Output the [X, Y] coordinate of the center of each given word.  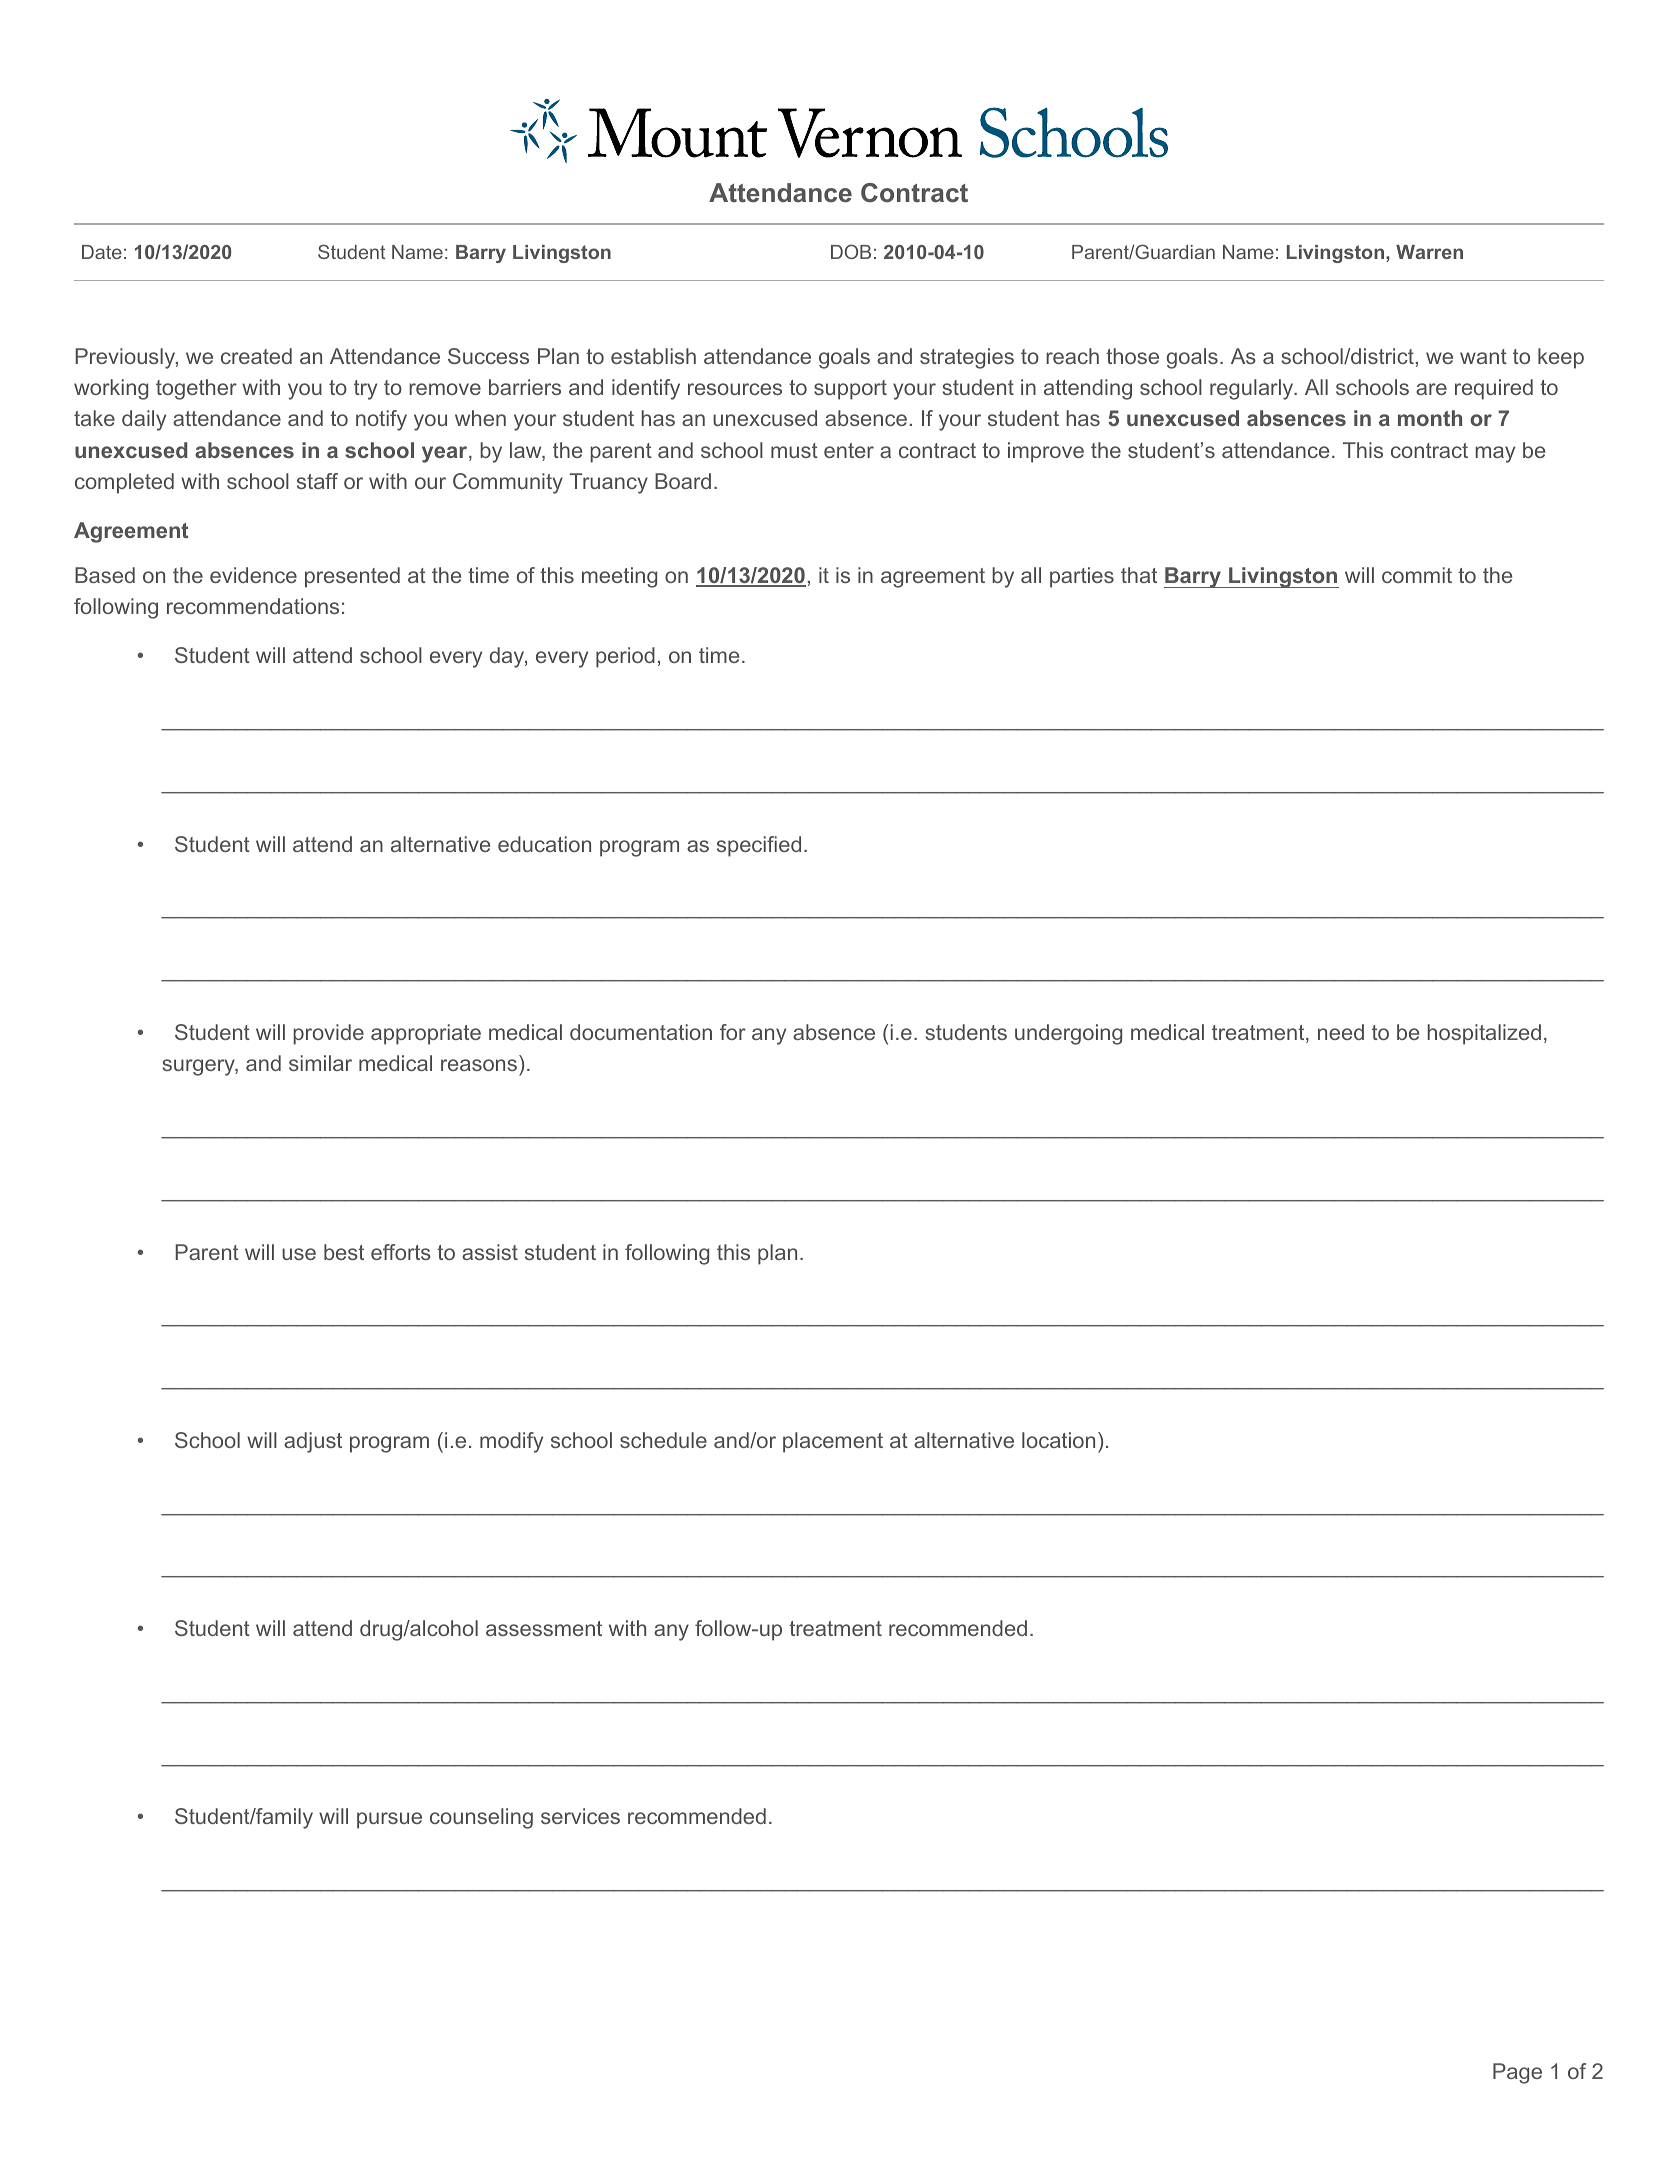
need [1341, 1032]
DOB [851, 251]
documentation [641, 1032]
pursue [389, 1820]
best [344, 1252]
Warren [1429, 252]
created [256, 356]
